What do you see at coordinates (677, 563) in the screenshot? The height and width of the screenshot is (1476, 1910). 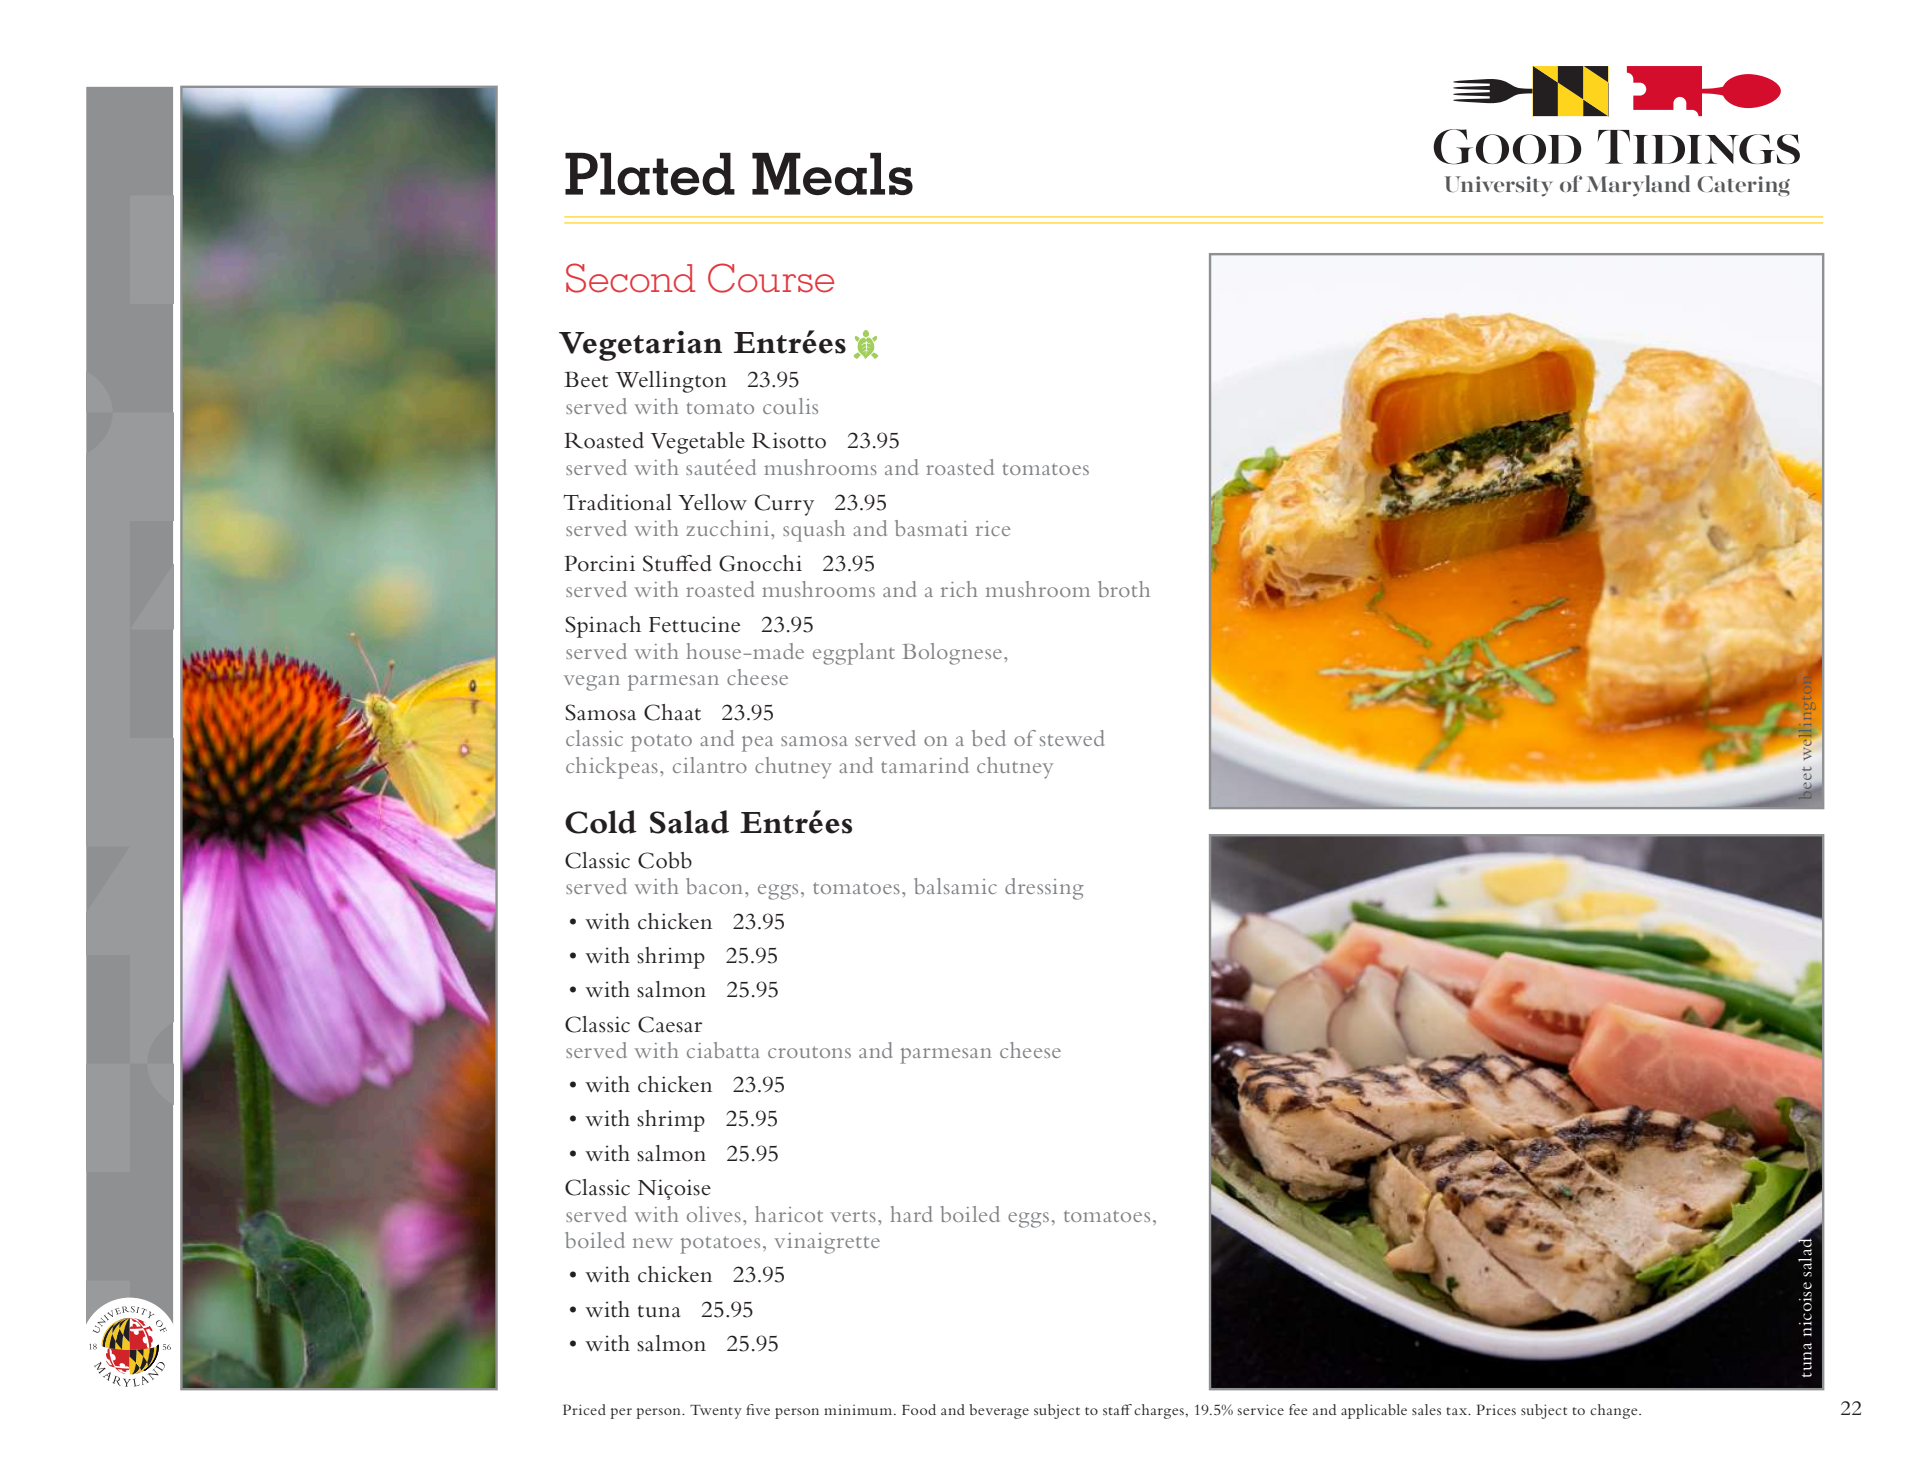 I see `Stuffed` at bounding box center [677, 563].
